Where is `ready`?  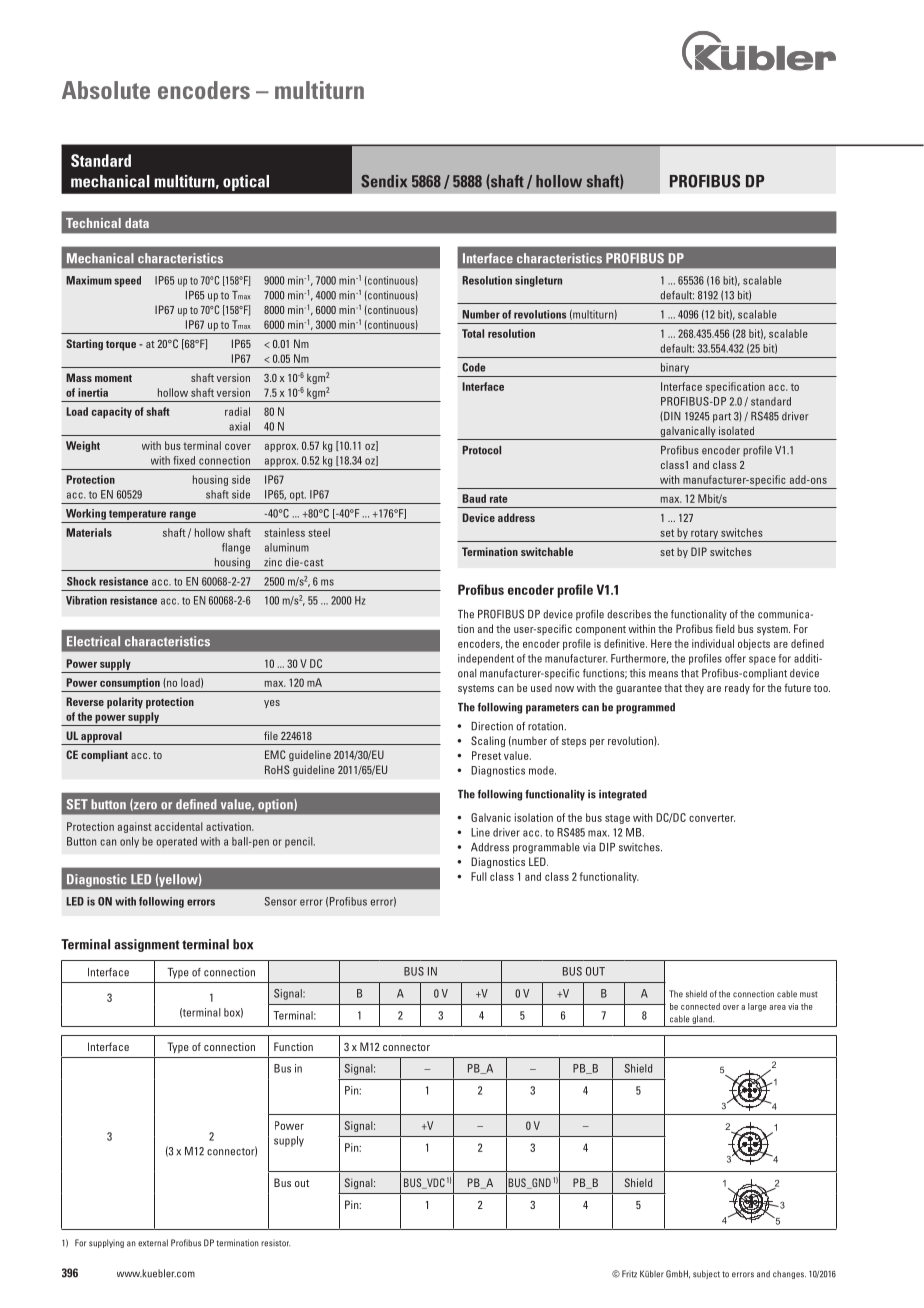 ready is located at coordinates (737, 688).
